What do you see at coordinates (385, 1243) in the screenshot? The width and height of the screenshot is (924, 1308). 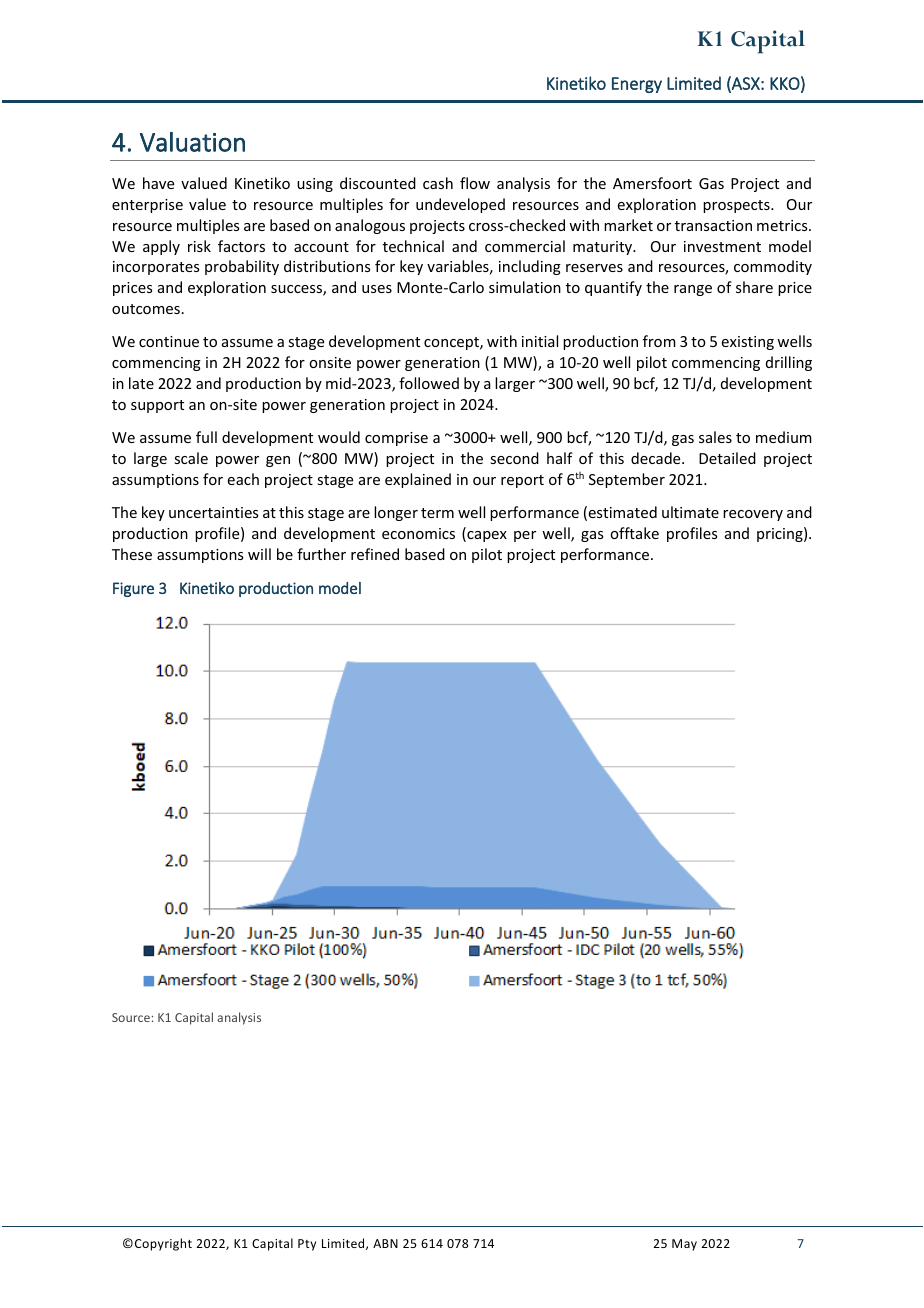 I see `ABN` at bounding box center [385, 1243].
